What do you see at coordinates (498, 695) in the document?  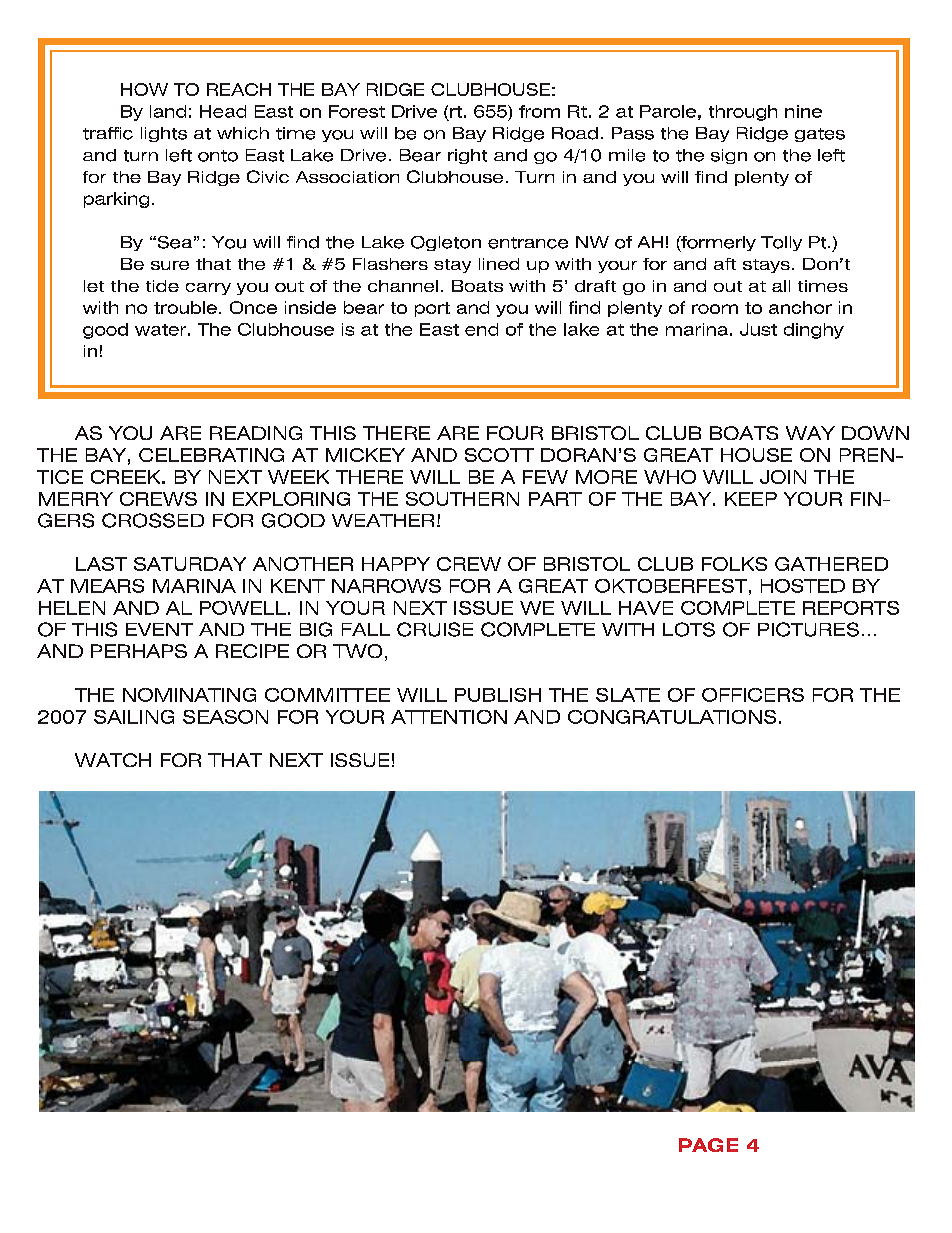 I see `PUBLISH` at bounding box center [498, 695].
